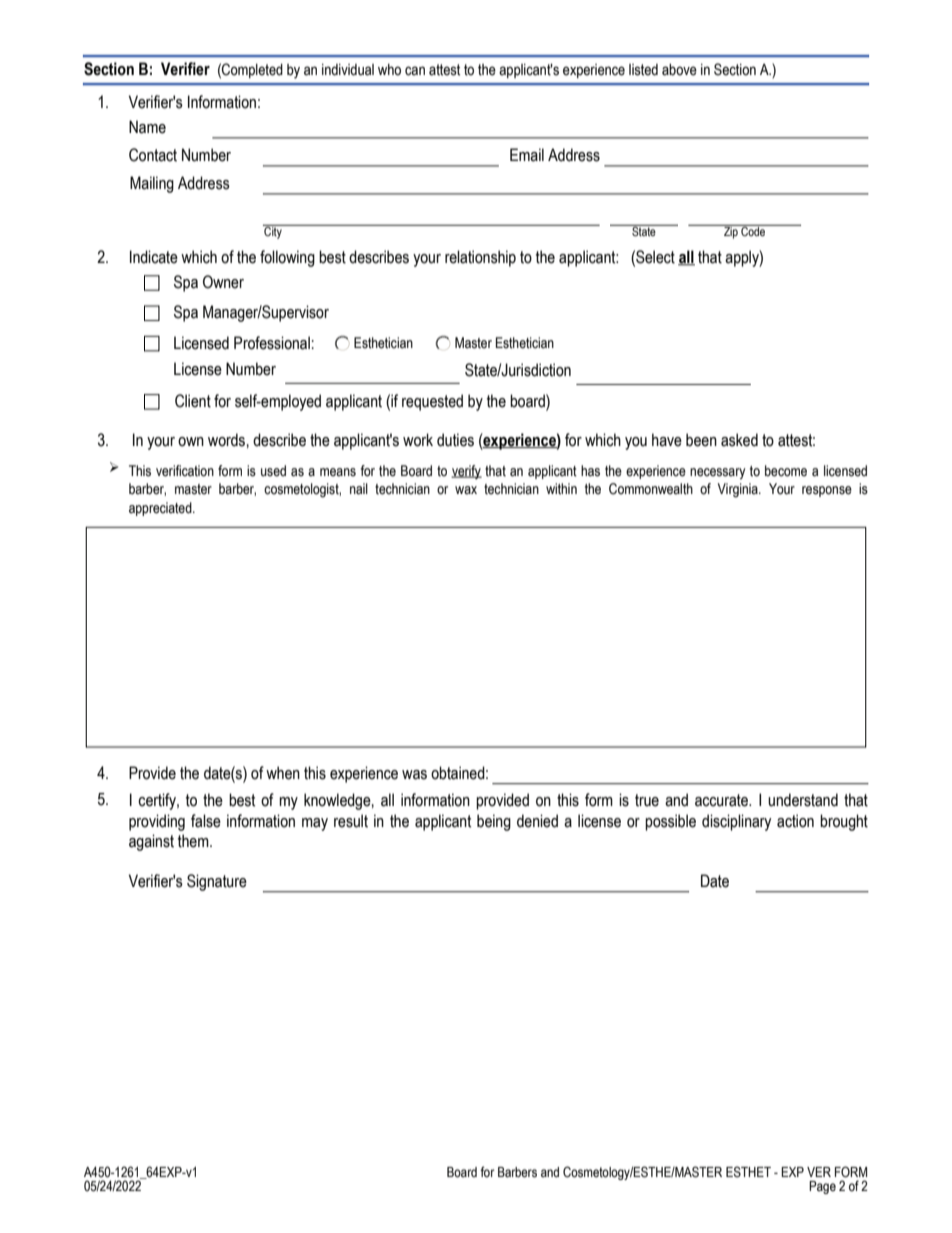  What do you see at coordinates (217, 882) in the screenshot?
I see `Signature` at bounding box center [217, 882].
